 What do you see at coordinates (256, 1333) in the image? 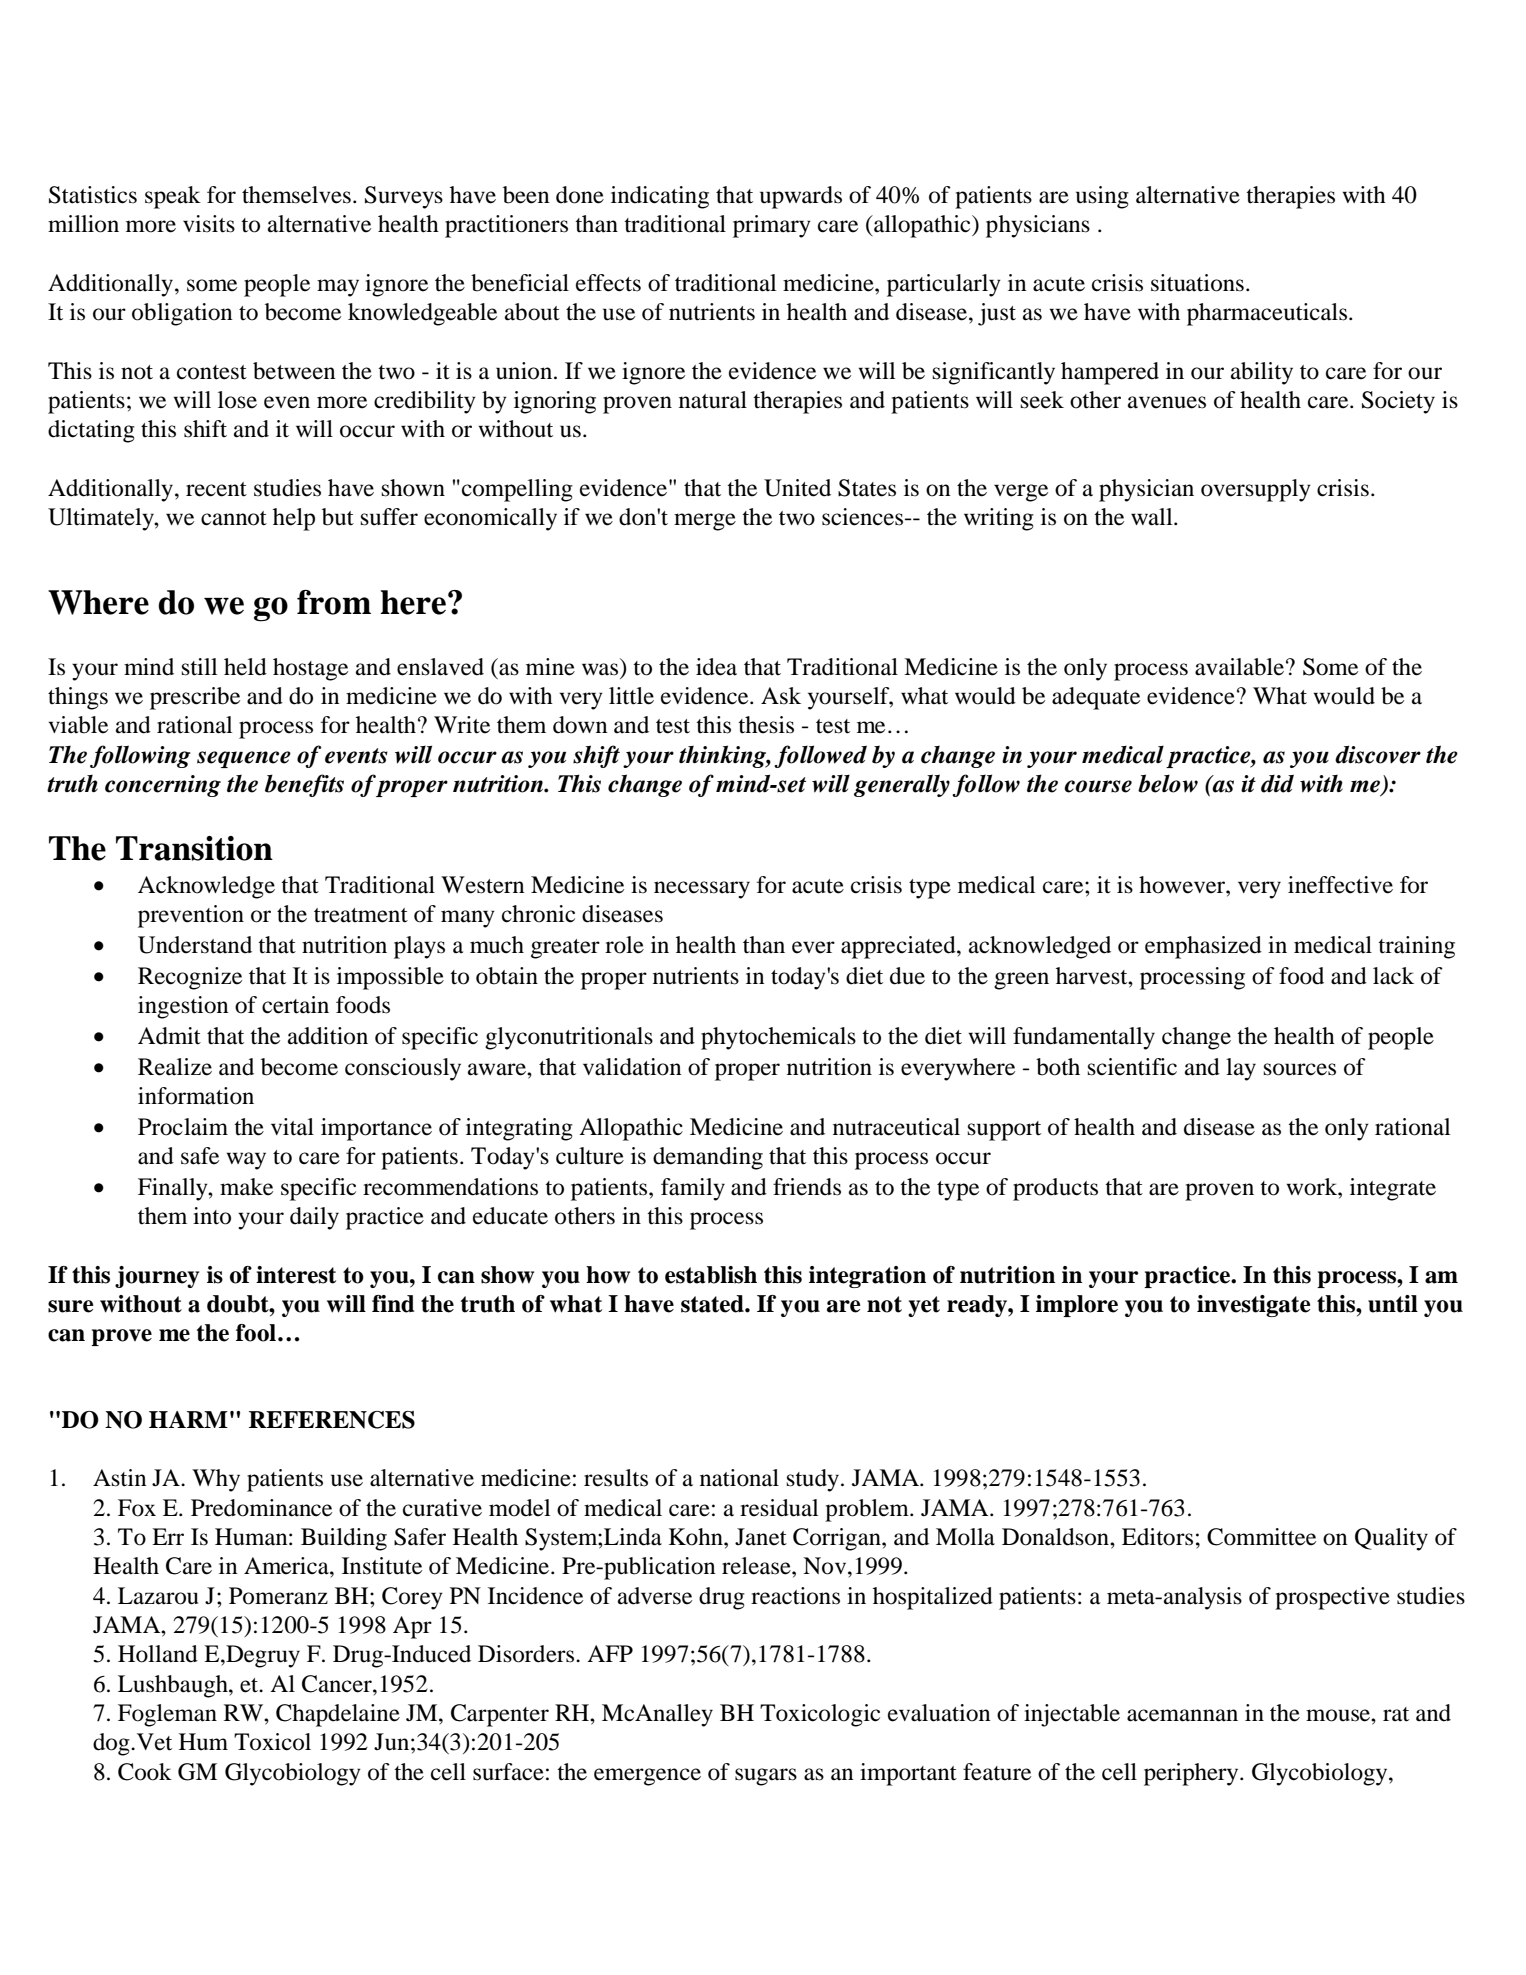
I see `fool` at bounding box center [256, 1333].
